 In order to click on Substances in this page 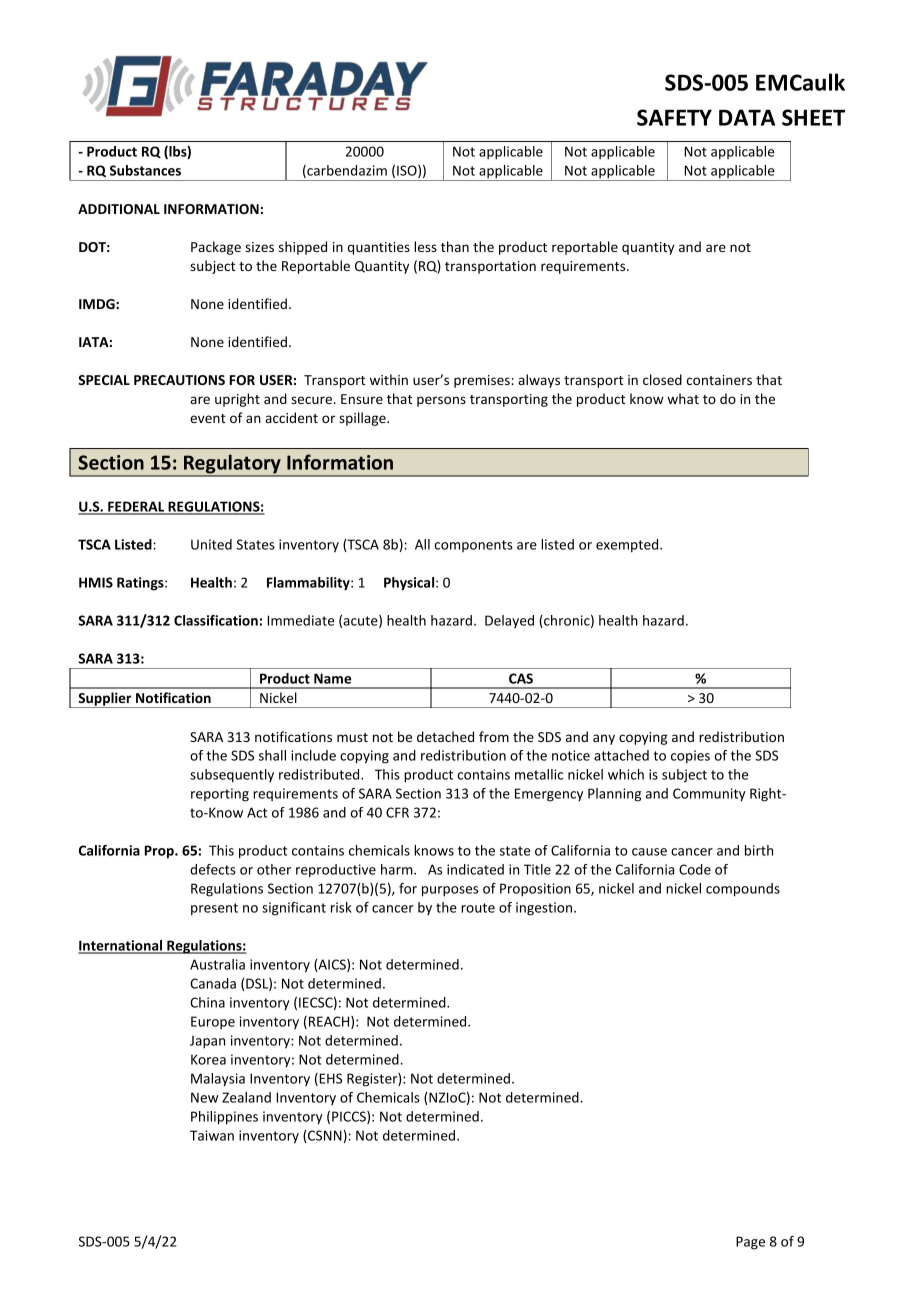, I will do `click(145, 170)`.
